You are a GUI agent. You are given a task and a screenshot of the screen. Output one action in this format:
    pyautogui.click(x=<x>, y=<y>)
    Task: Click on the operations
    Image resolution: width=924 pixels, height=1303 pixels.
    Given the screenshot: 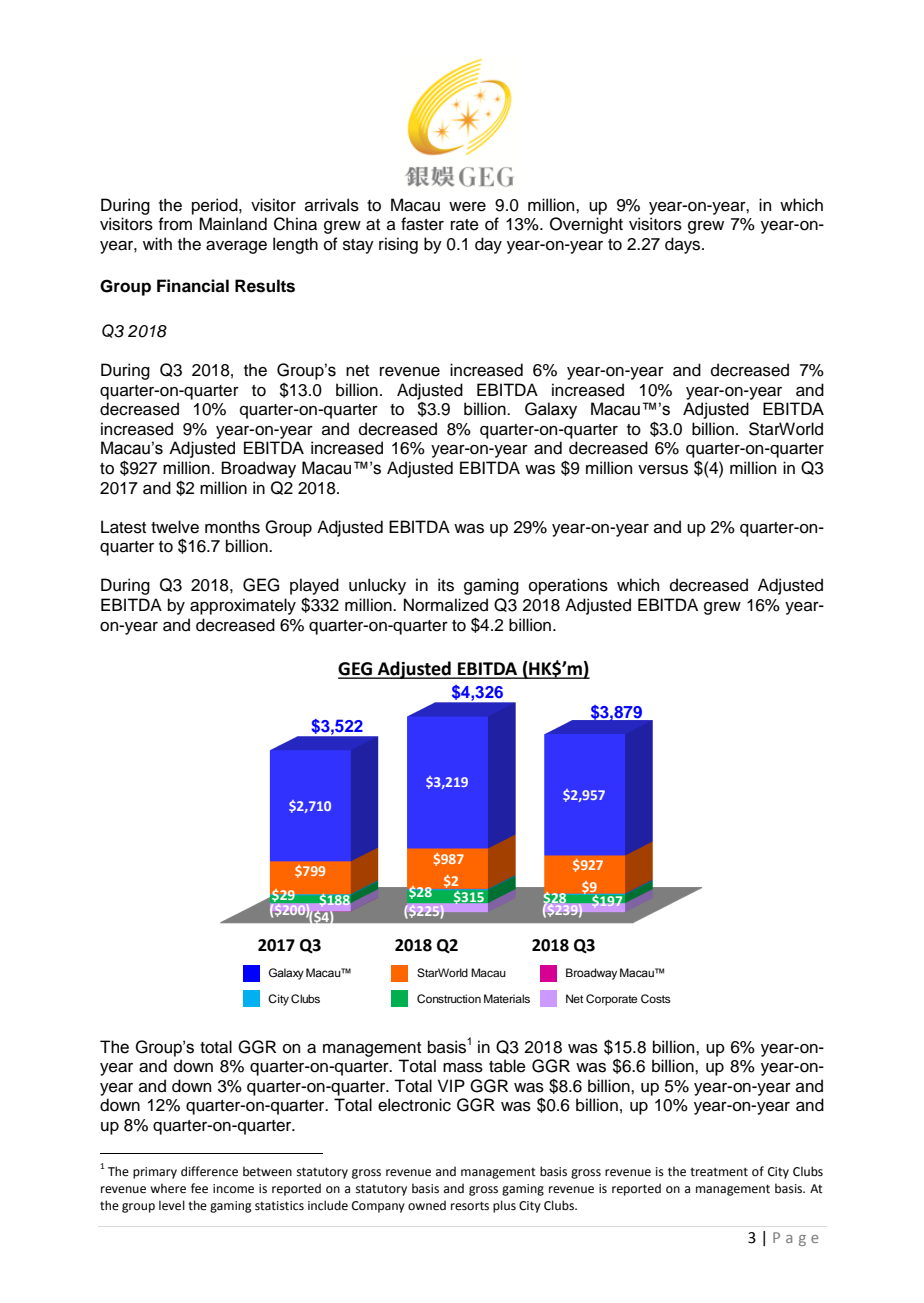 What is the action you would take?
    pyautogui.click(x=568, y=586)
